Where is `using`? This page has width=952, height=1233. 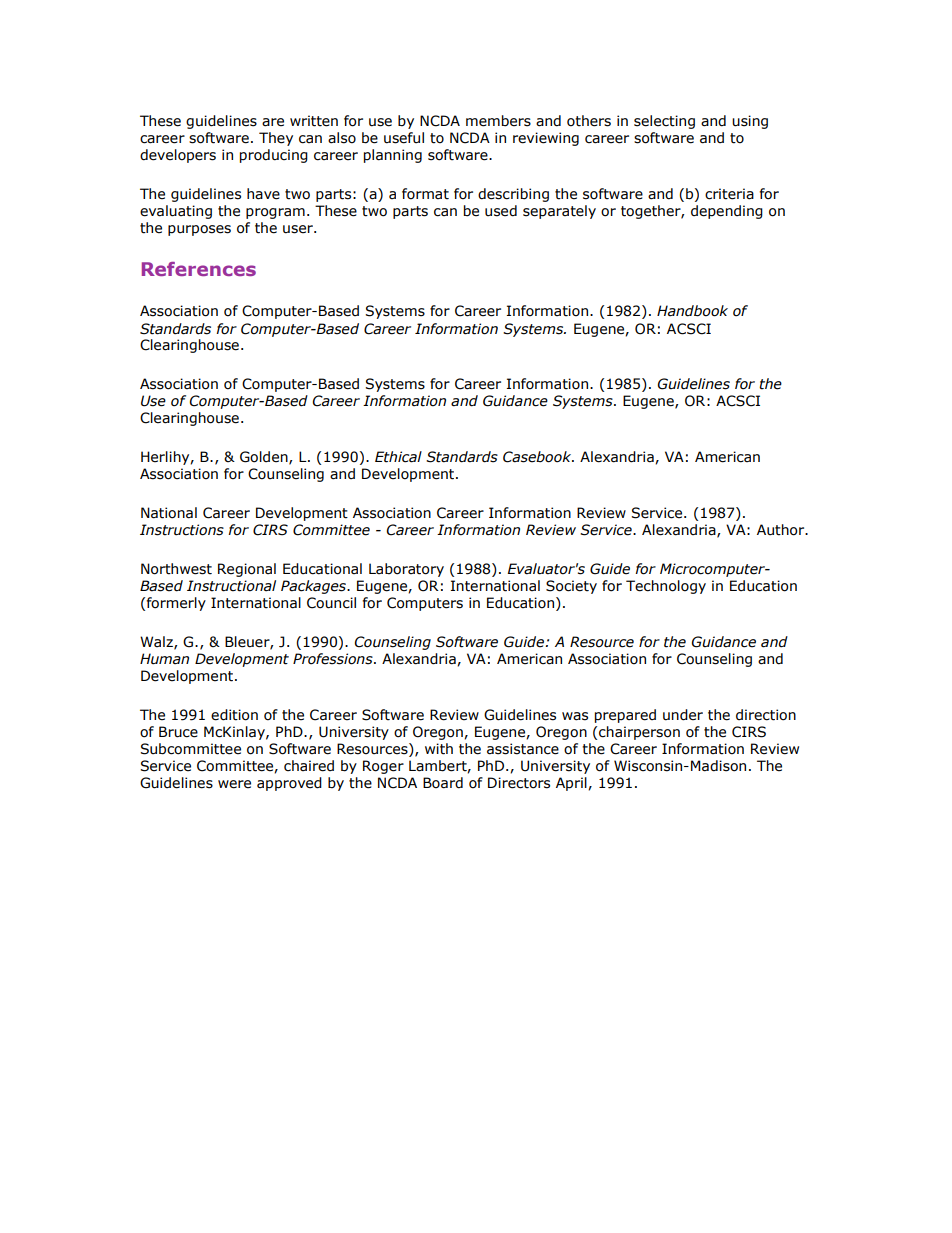 using is located at coordinates (750, 122).
